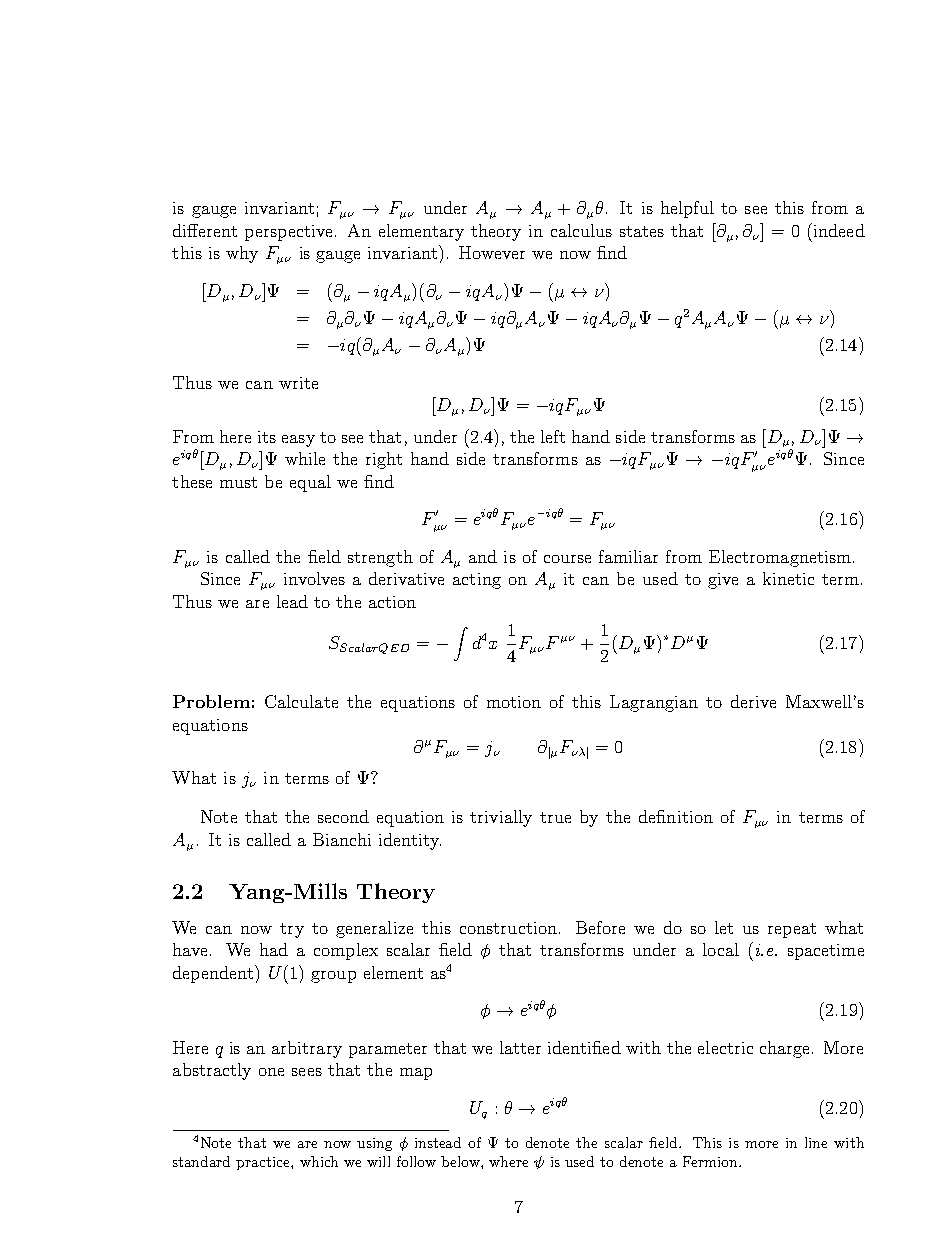 Image resolution: width=952 pixels, height=1233 pixels. Describe the element at coordinates (838, 230) in the screenshot. I see `indeed` at that location.
